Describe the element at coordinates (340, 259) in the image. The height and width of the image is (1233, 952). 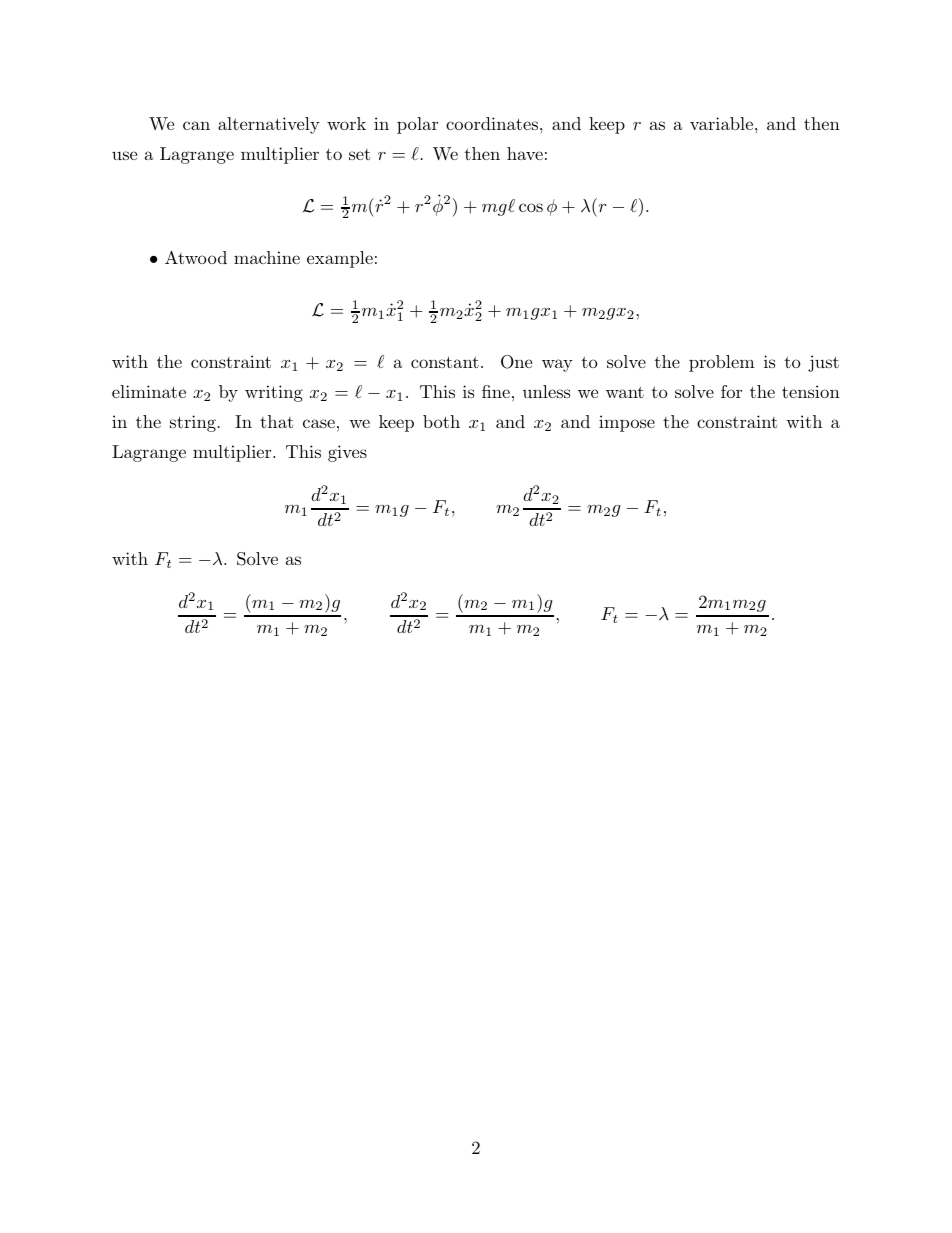
I see `example` at that location.
